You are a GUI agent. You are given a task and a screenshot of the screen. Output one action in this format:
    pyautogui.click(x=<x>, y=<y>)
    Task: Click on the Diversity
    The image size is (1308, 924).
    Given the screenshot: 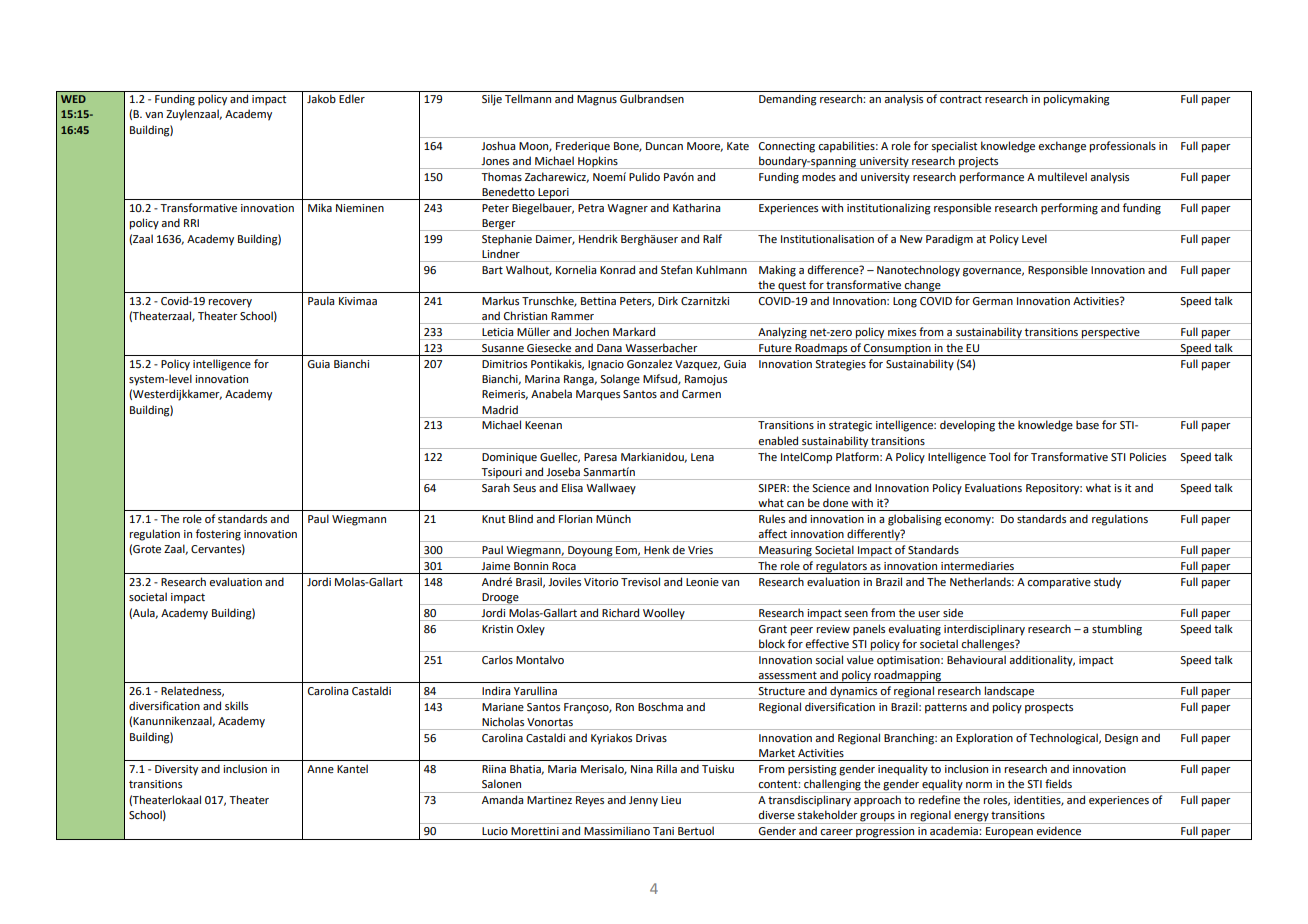 What is the action you would take?
    pyautogui.click(x=176, y=770)
